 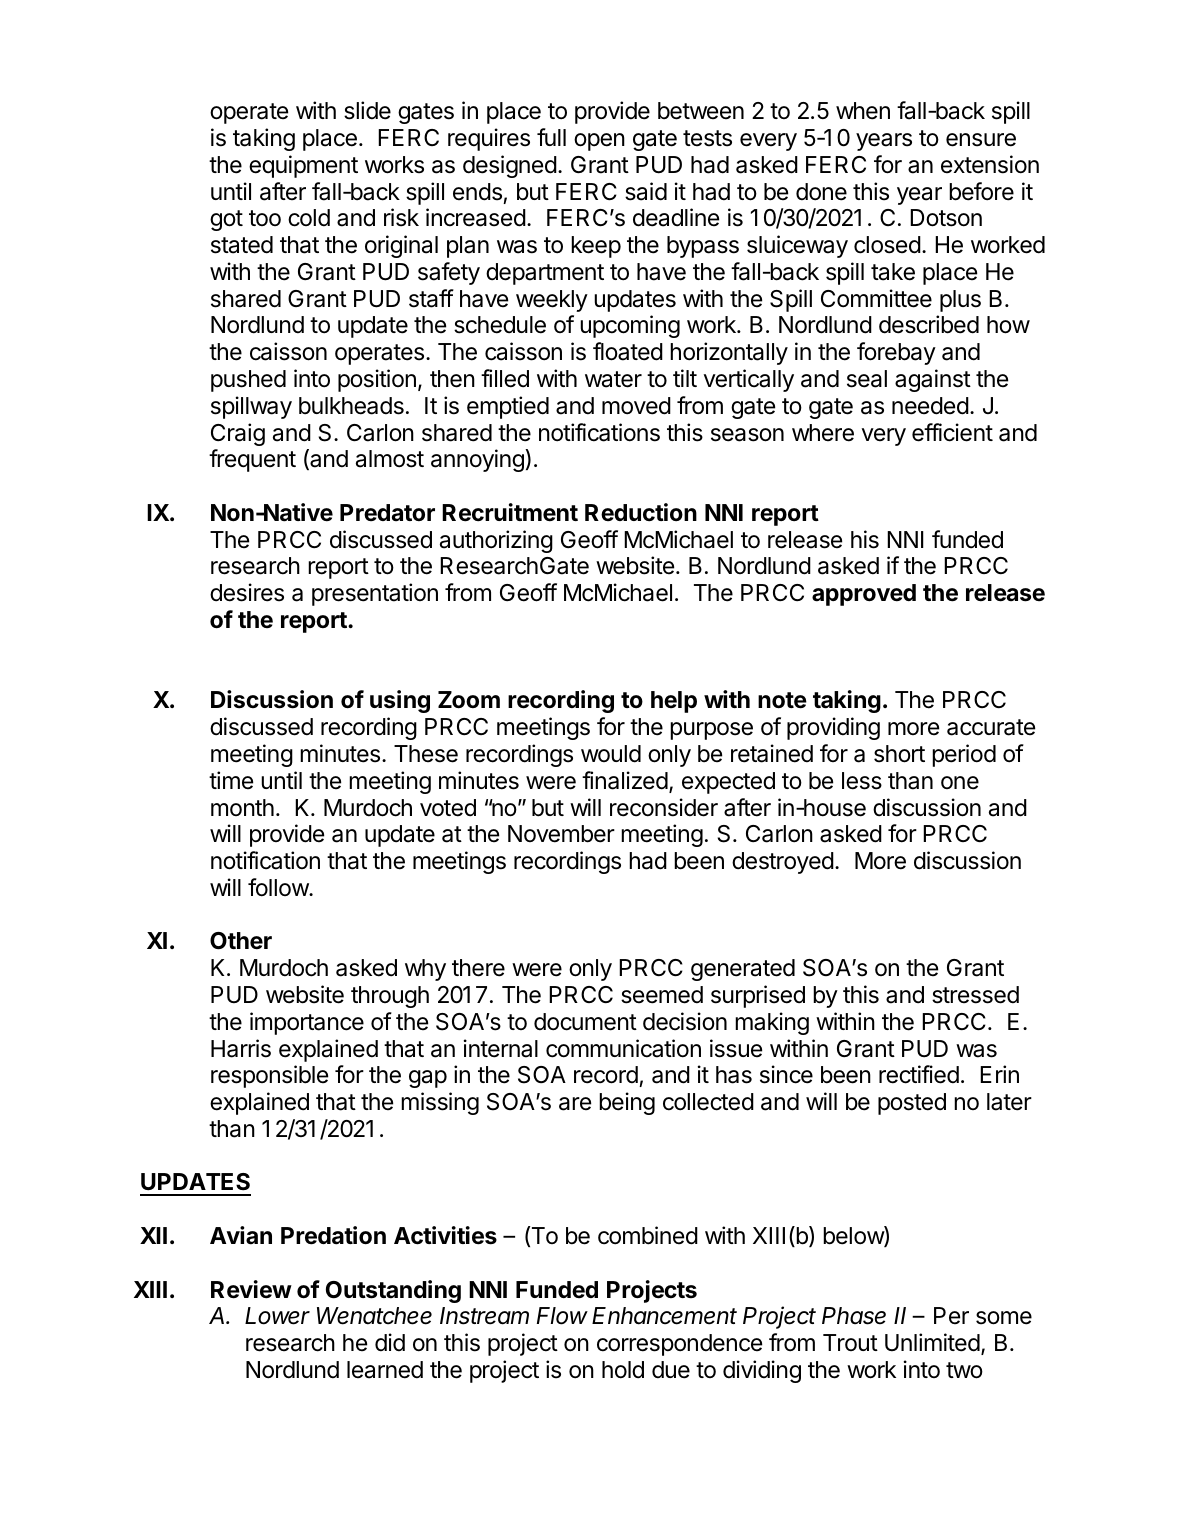 What do you see at coordinates (912, 1104) in the image?
I see `posted` at bounding box center [912, 1104].
